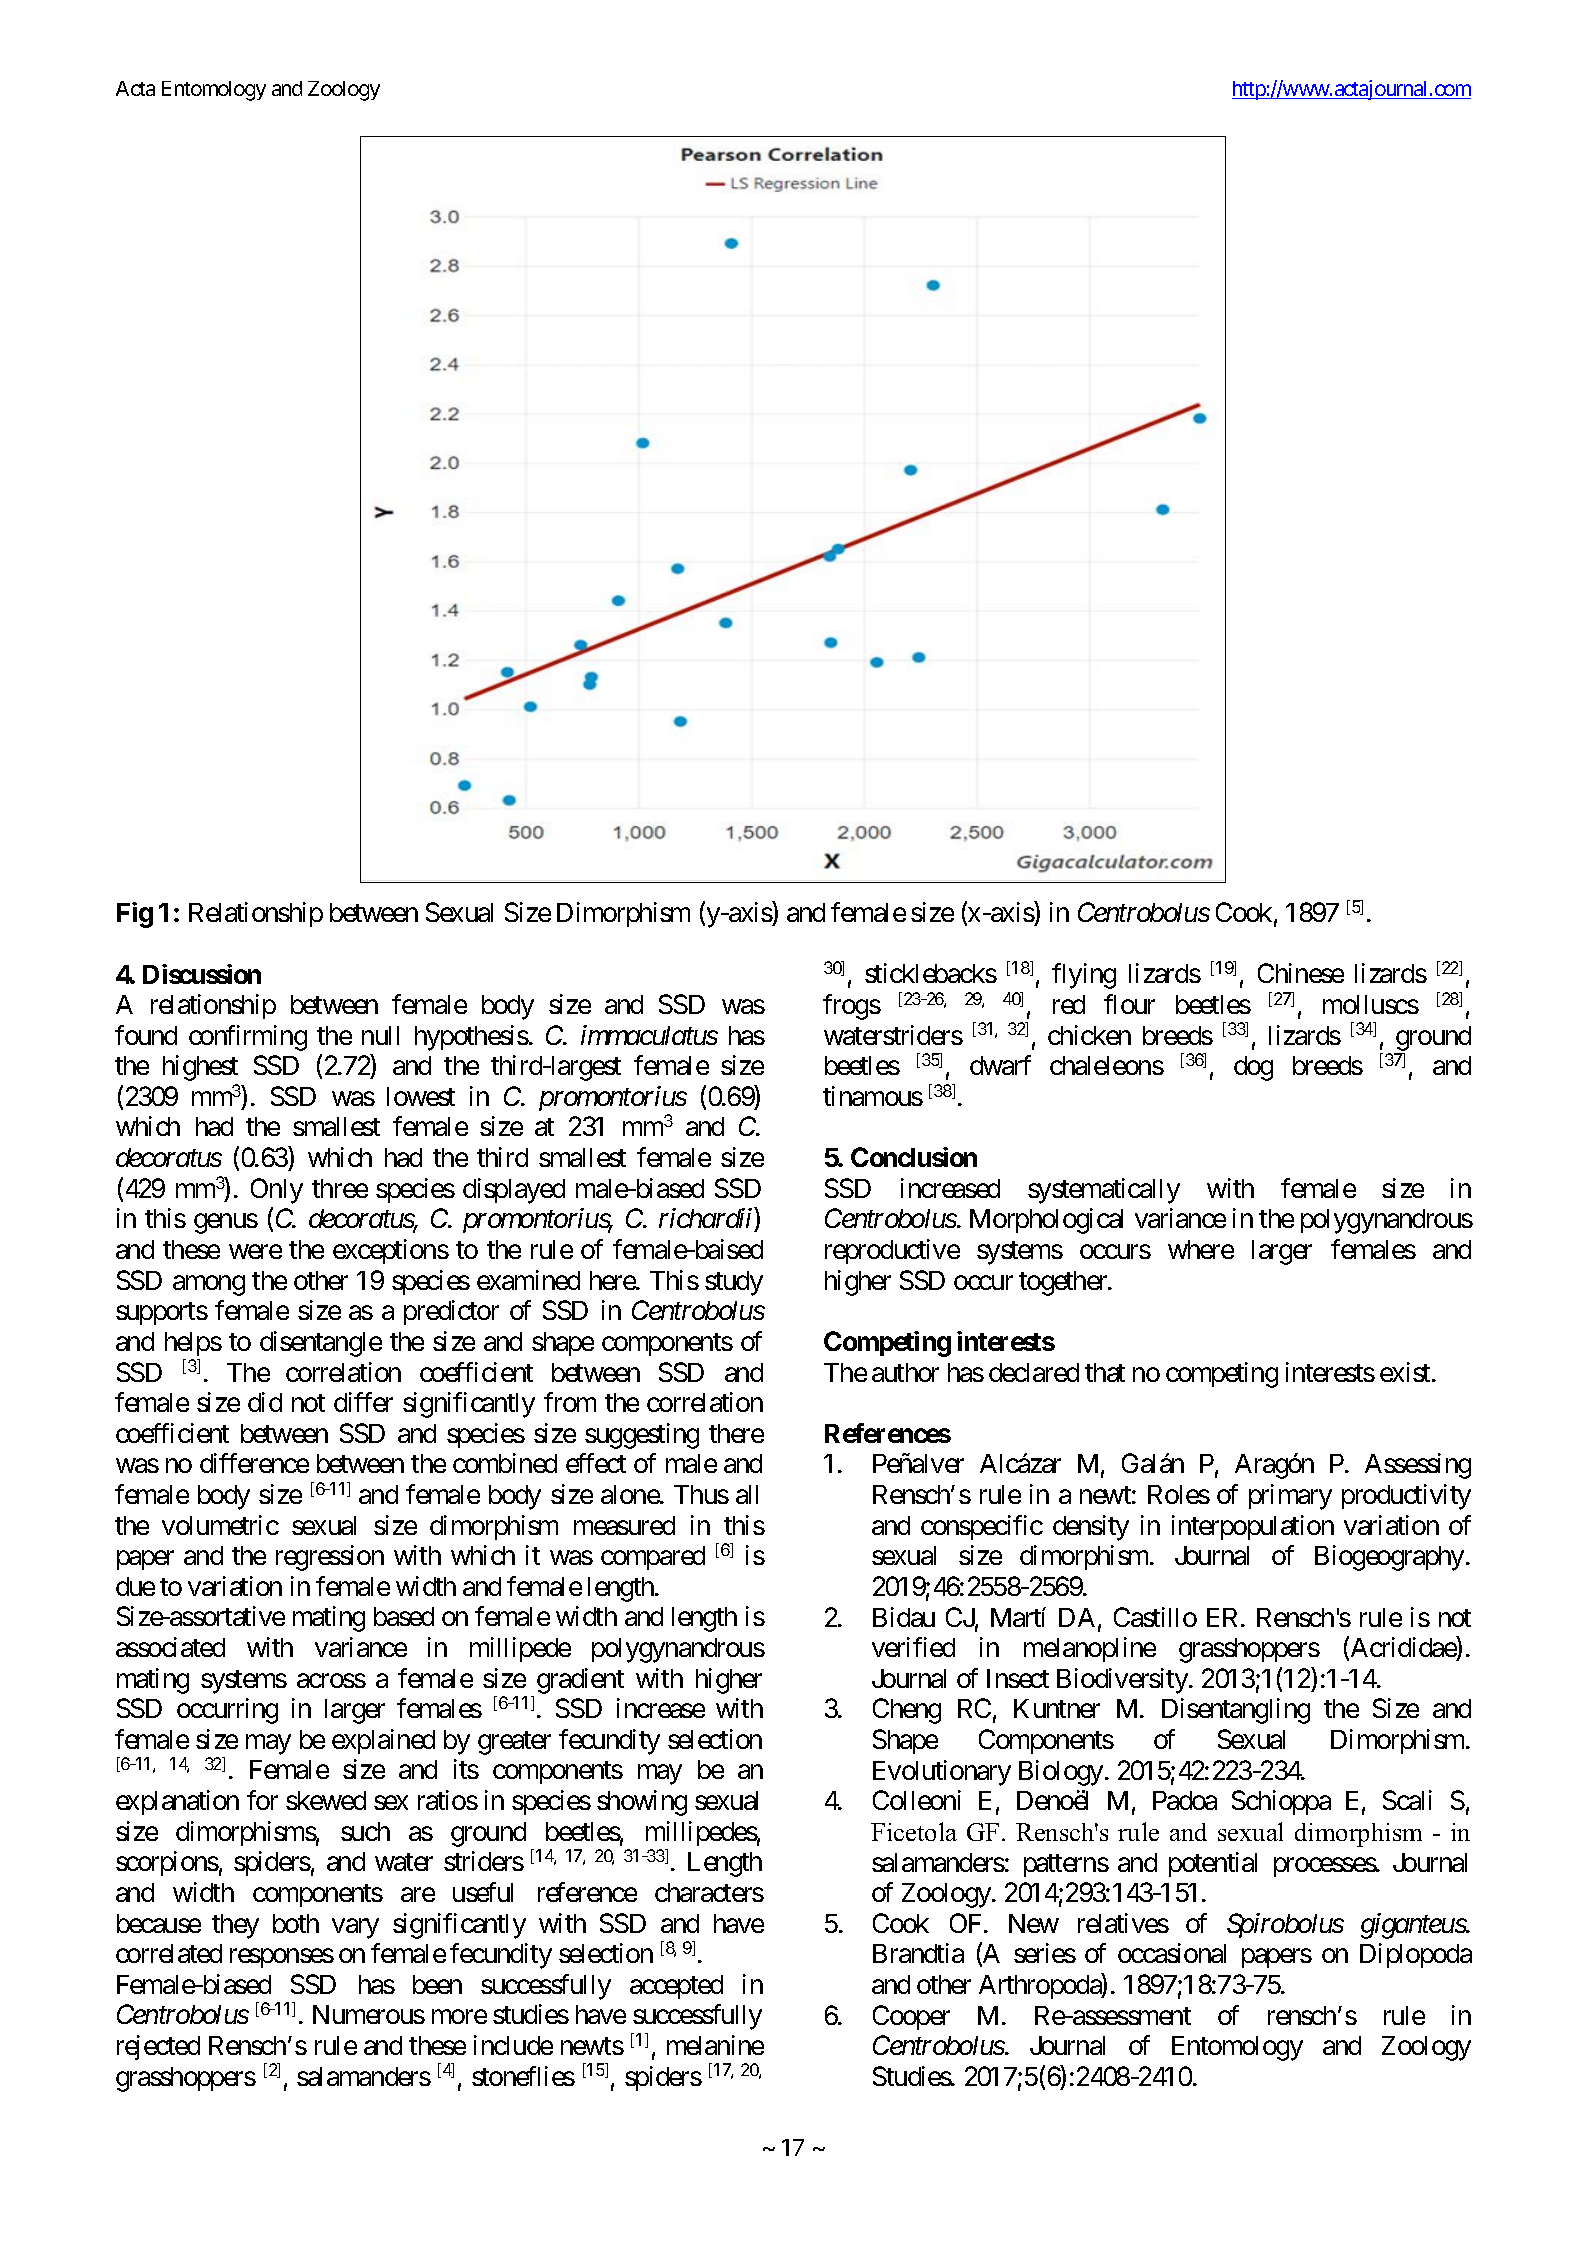 This screenshot has height=2241, width=1586. Describe the element at coordinates (1129, 1004) in the screenshot. I see `flour` at that location.
